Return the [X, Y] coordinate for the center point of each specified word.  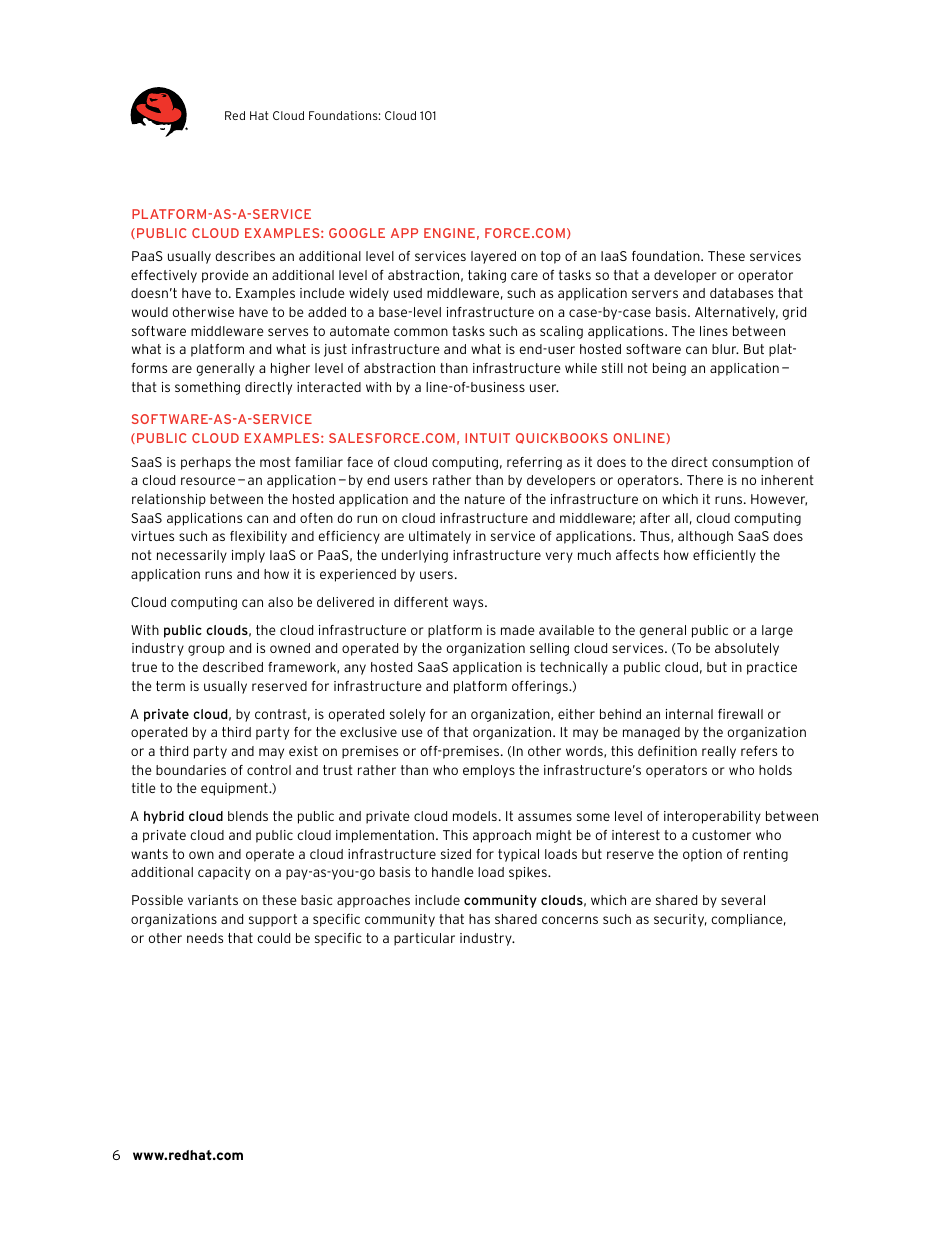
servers [655, 294]
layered [493, 257]
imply [248, 556]
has [479, 919]
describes [245, 256]
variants [213, 900]
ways [469, 604]
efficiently [724, 556]
